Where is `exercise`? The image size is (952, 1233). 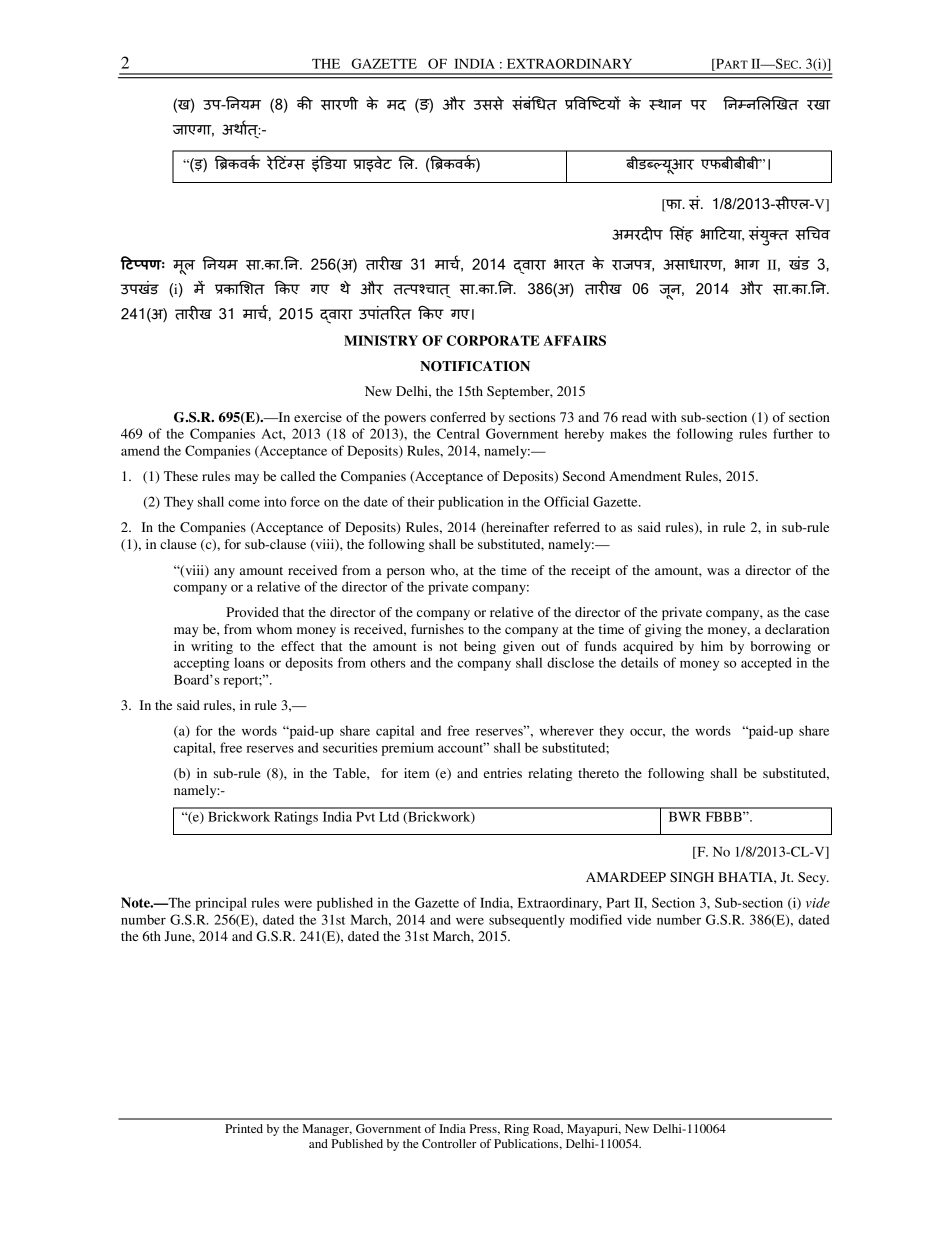
exercise is located at coordinates (318, 417).
